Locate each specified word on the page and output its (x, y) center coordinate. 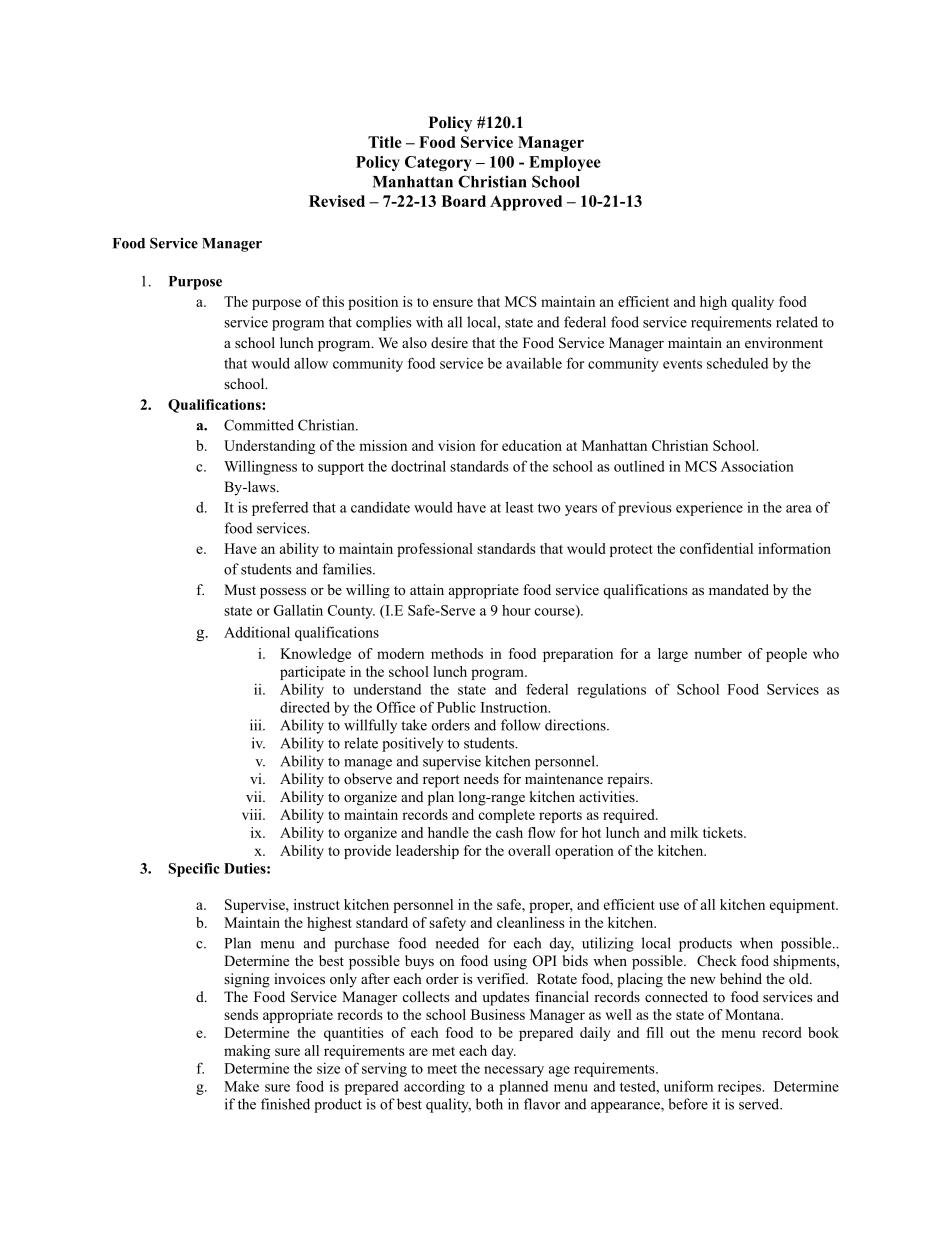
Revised (337, 201)
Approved (526, 203)
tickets (724, 832)
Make (241, 1086)
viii (253, 814)
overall (529, 850)
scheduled (737, 363)
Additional (257, 632)
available (534, 363)
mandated (739, 589)
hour (516, 610)
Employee (565, 163)
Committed (259, 425)
